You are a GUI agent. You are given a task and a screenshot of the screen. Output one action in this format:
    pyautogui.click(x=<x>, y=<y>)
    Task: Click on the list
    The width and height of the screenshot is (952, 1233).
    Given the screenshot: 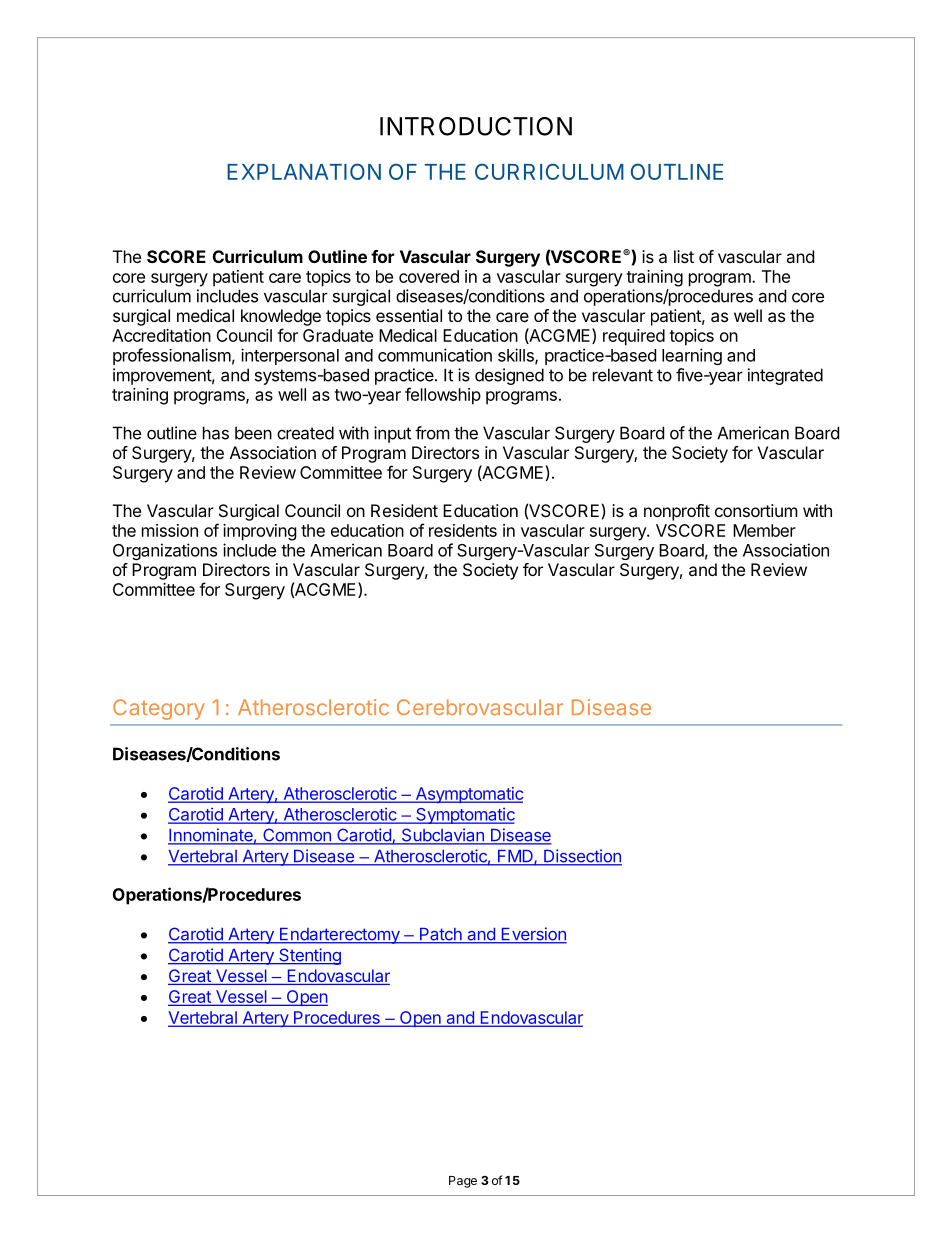 What is the action you would take?
    pyautogui.click(x=684, y=256)
